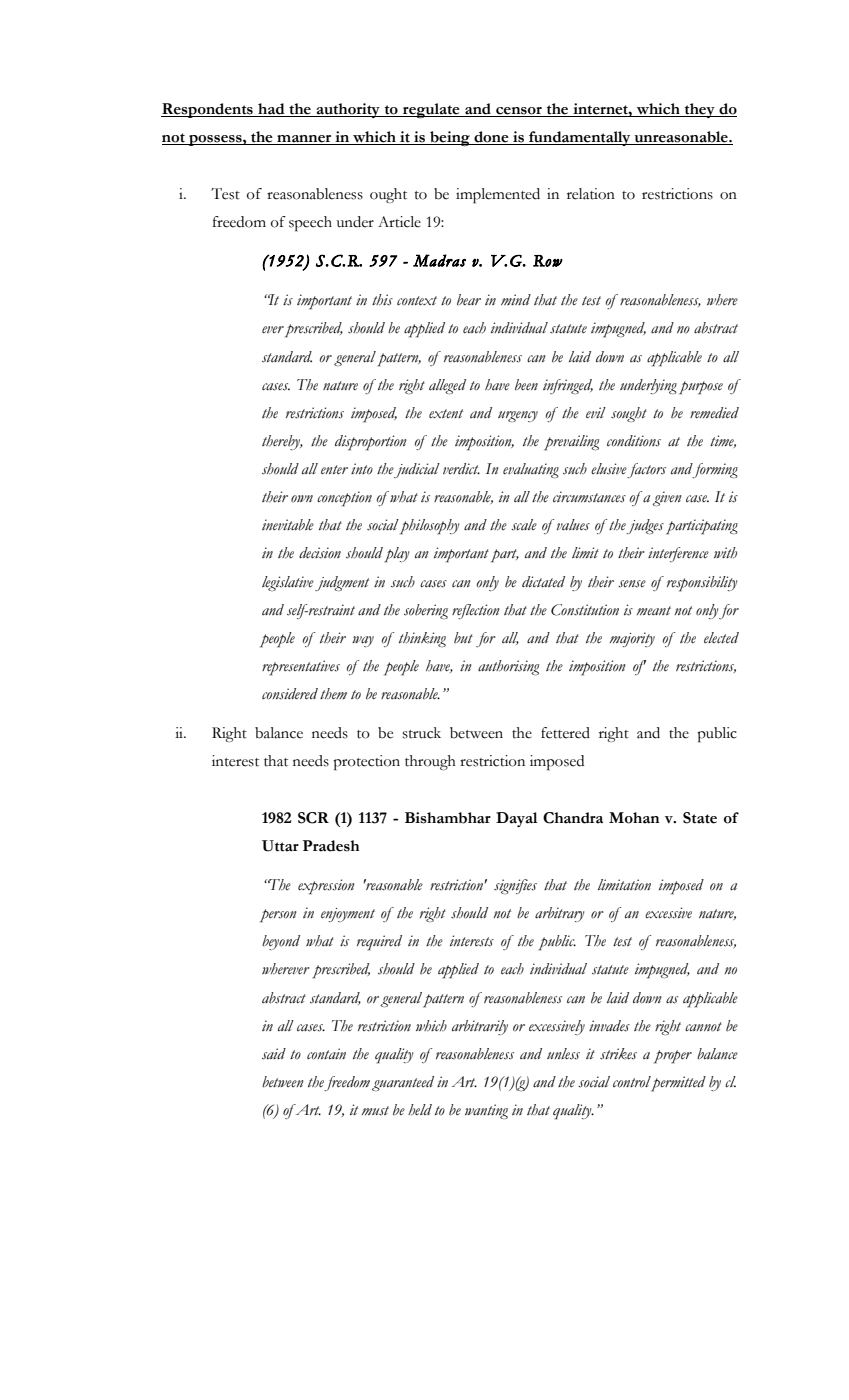  What do you see at coordinates (430, 762) in the document?
I see `through` at bounding box center [430, 762].
